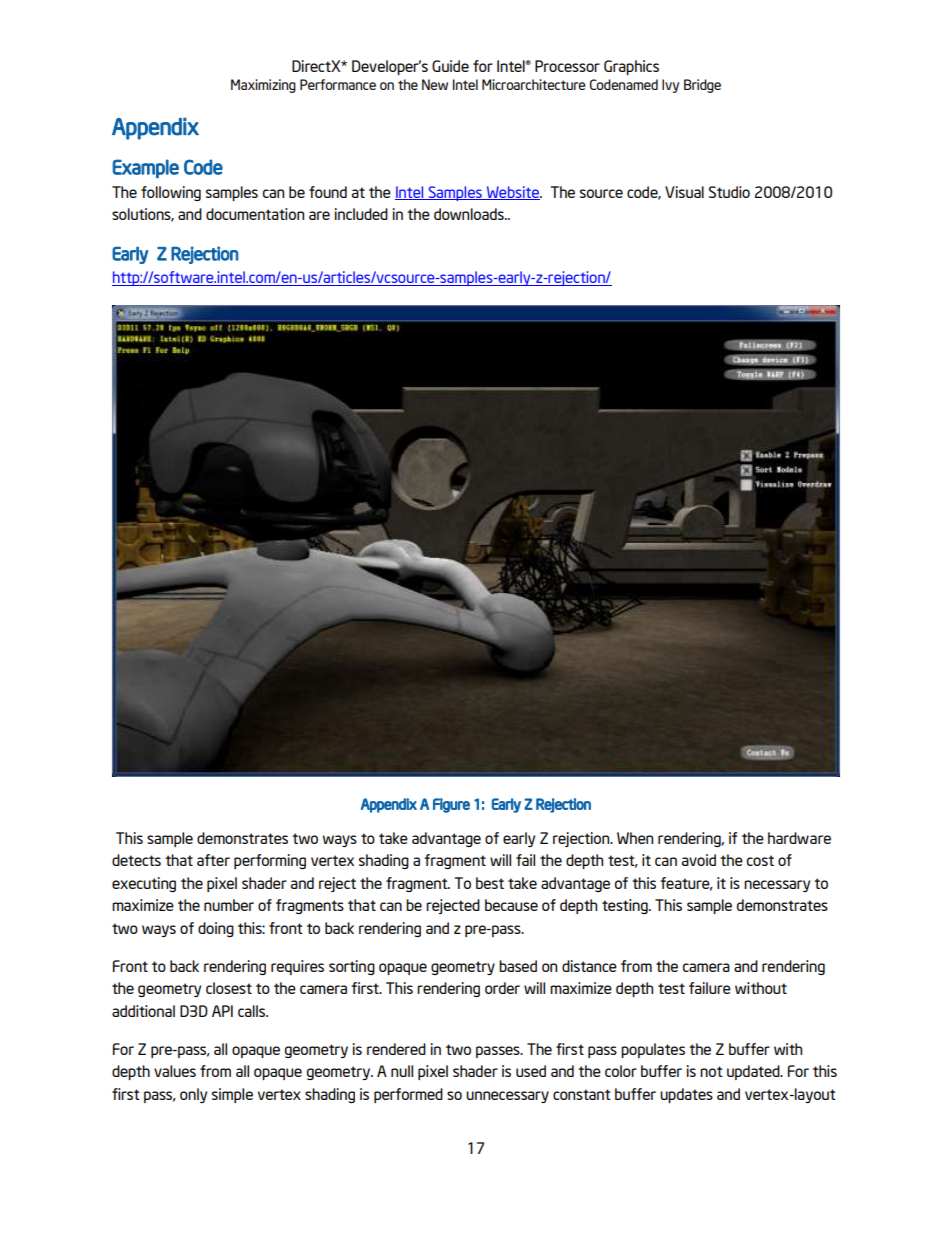  What do you see at coordinates (435, 84) in the screenshot?
I see `New` at bounding box center [435, 84].
